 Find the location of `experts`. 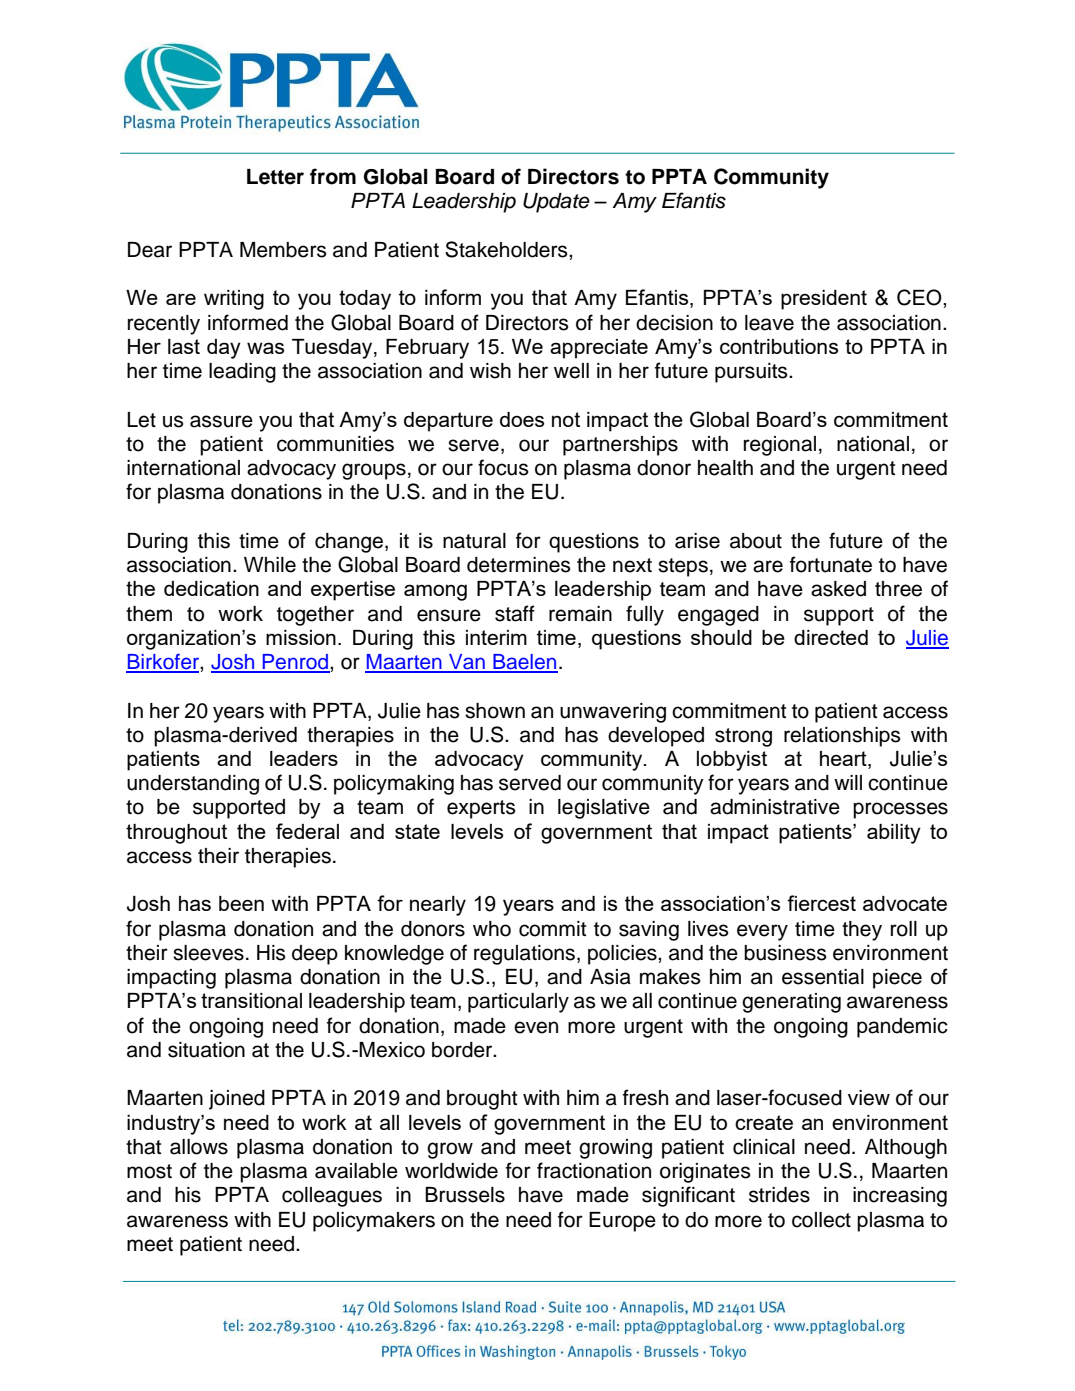

experts is located at coordinates (481, 809).
